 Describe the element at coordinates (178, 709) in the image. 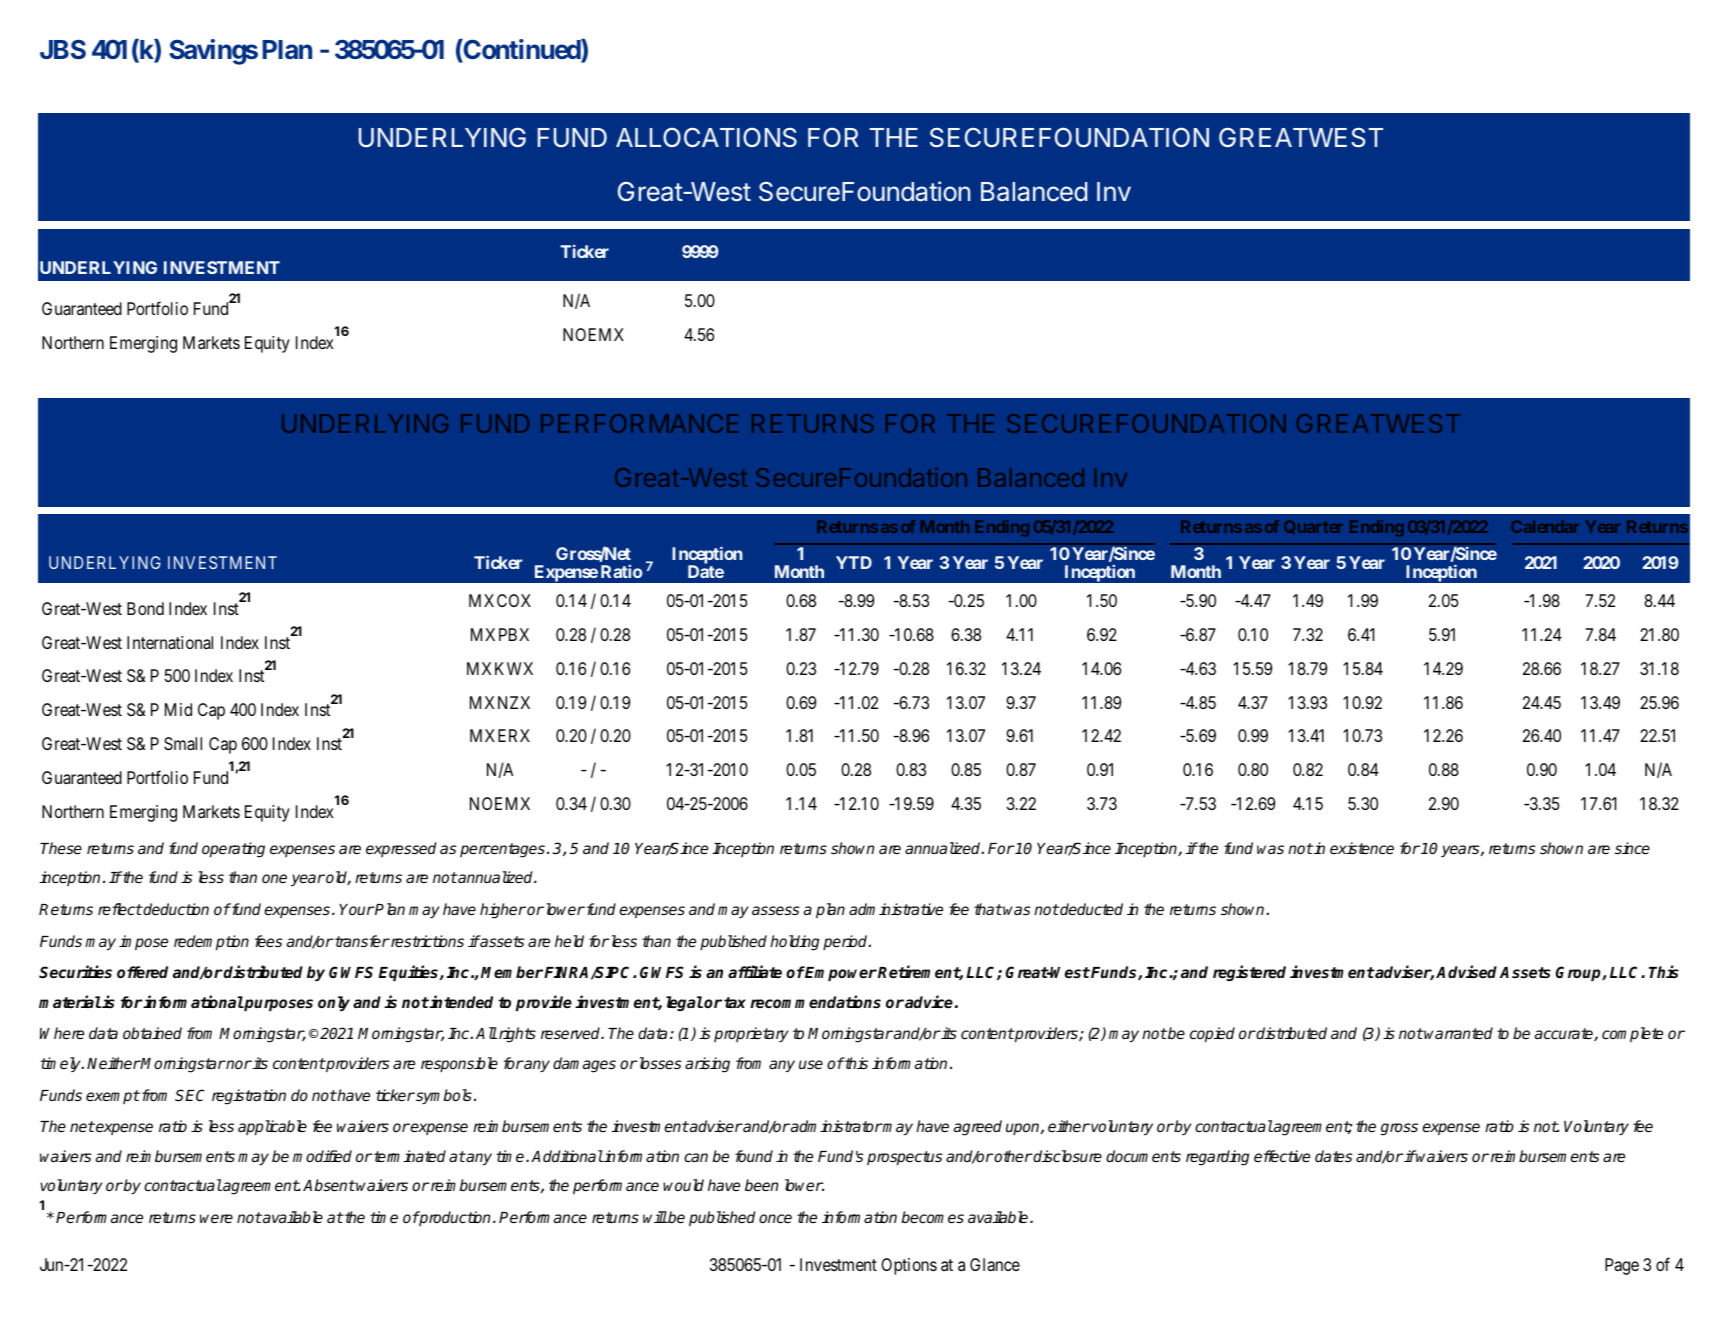

I see `Mid` at that location.
